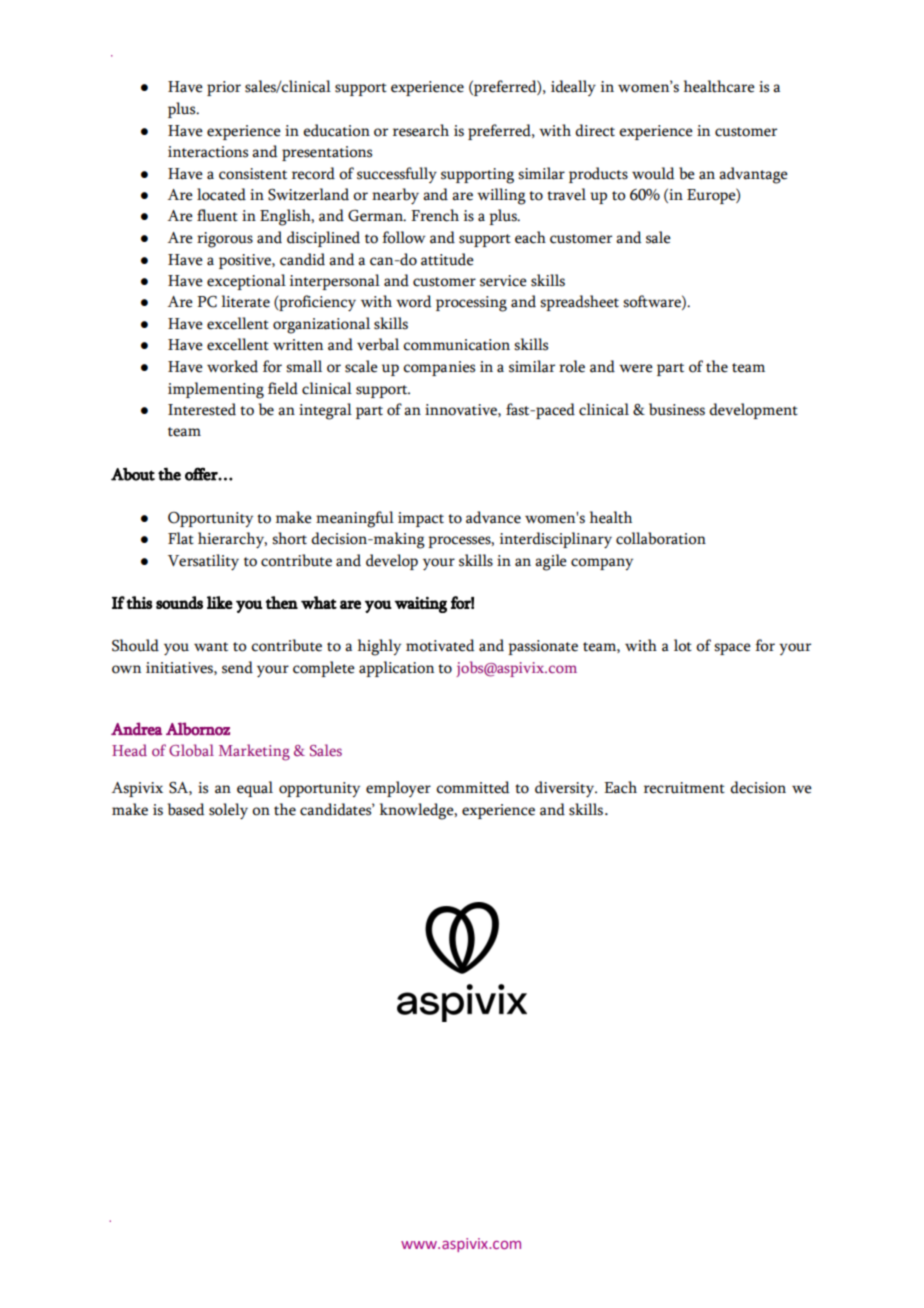  I want to click on recruitment, so click(684, 788).
